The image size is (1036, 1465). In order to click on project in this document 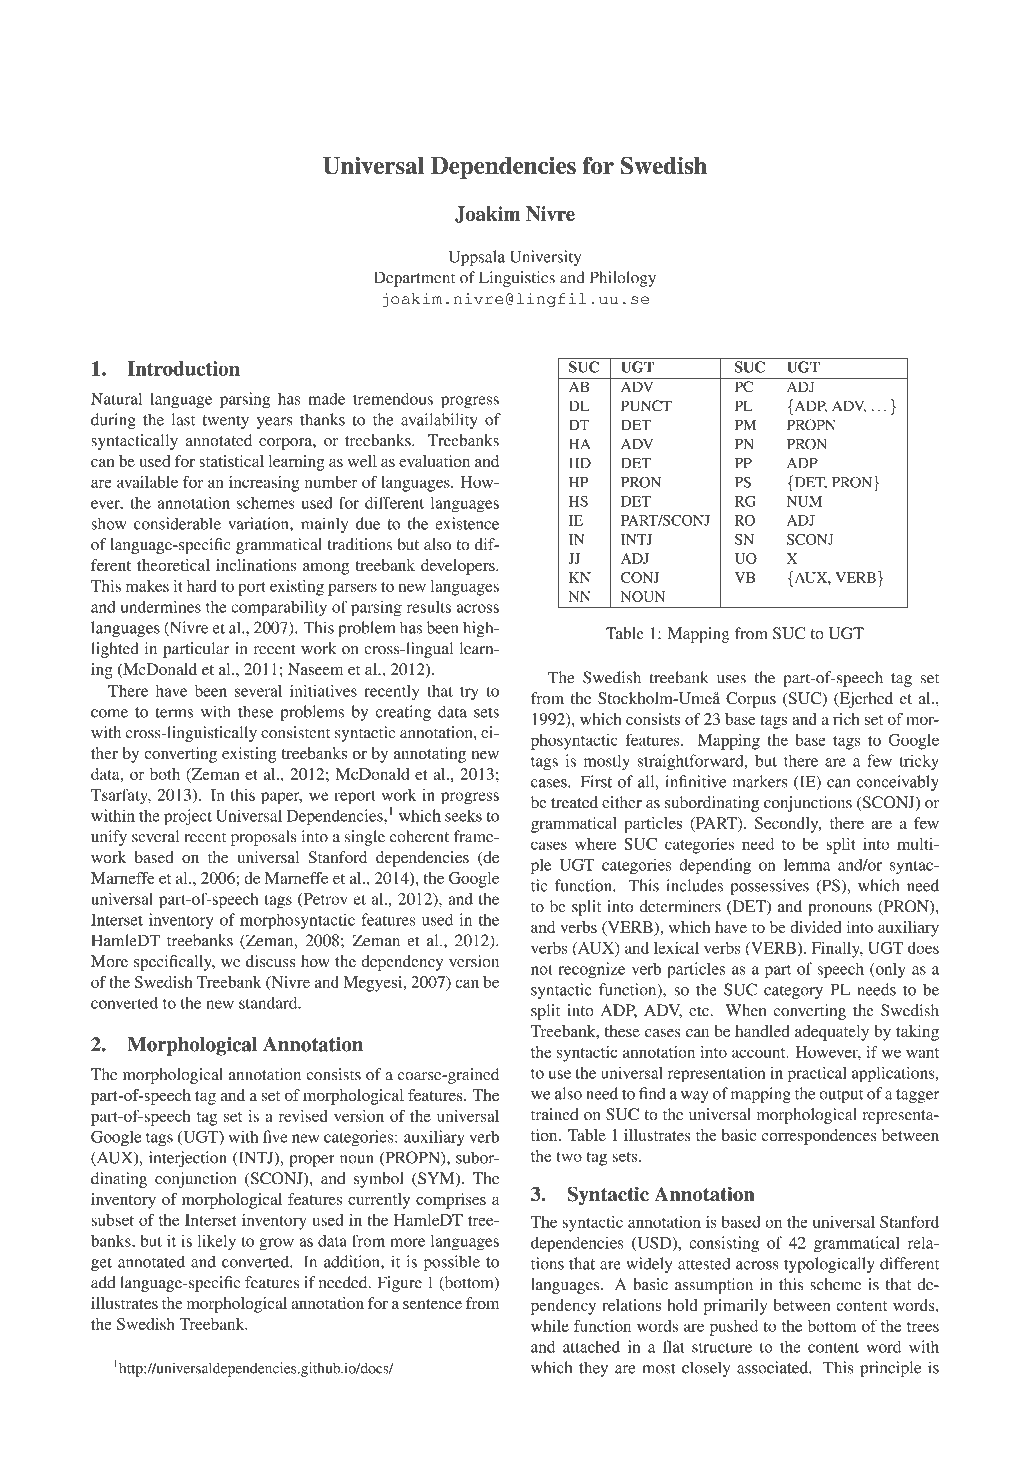, I will do `click(188, 817)`.
